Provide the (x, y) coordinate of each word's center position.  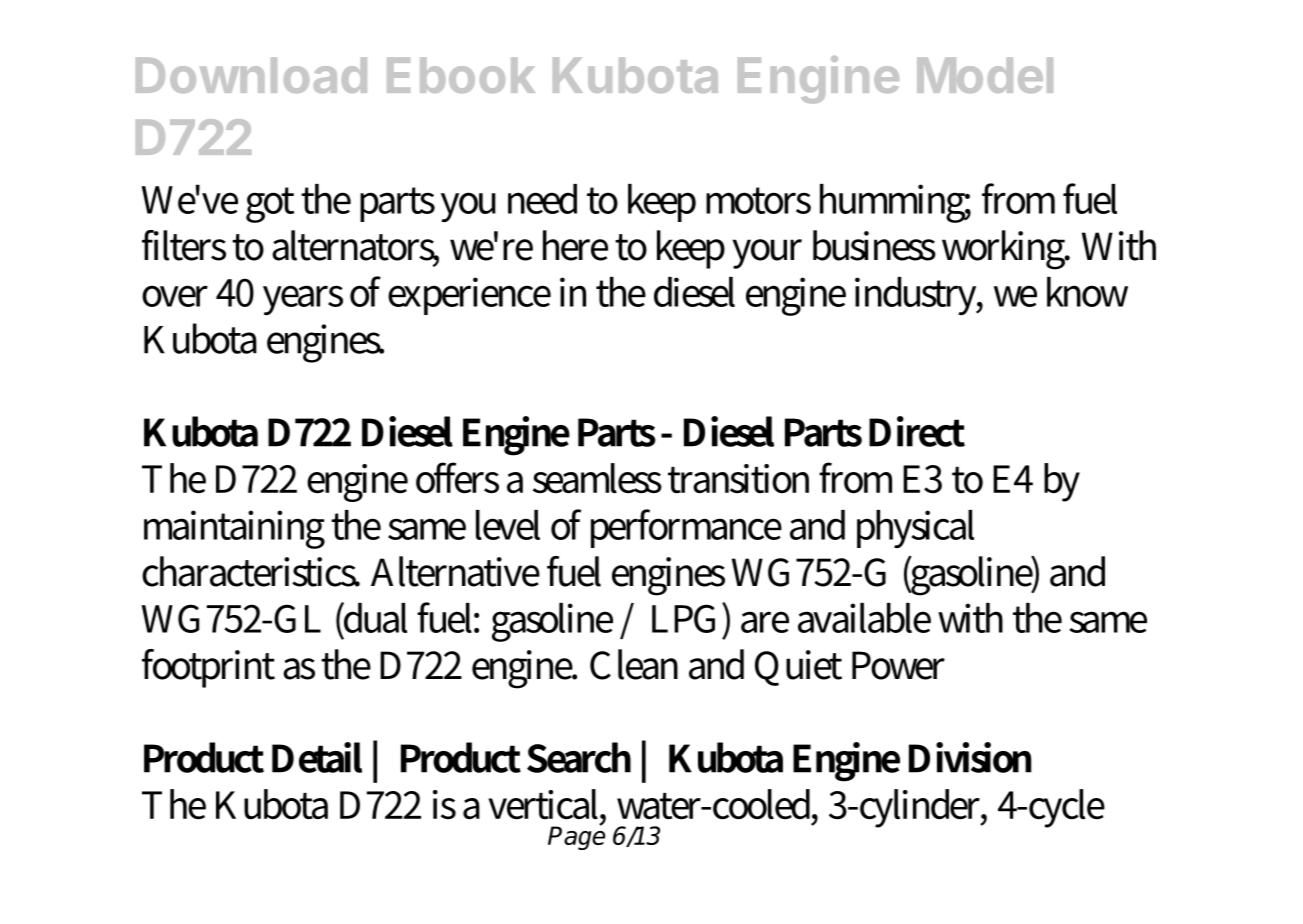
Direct (917, 431)
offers (457, 478)
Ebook (461, 75)
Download (251, 75)
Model (985, 75)
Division (970, 757)
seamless (597, 478)
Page (576, 837)
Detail (317, 757)
